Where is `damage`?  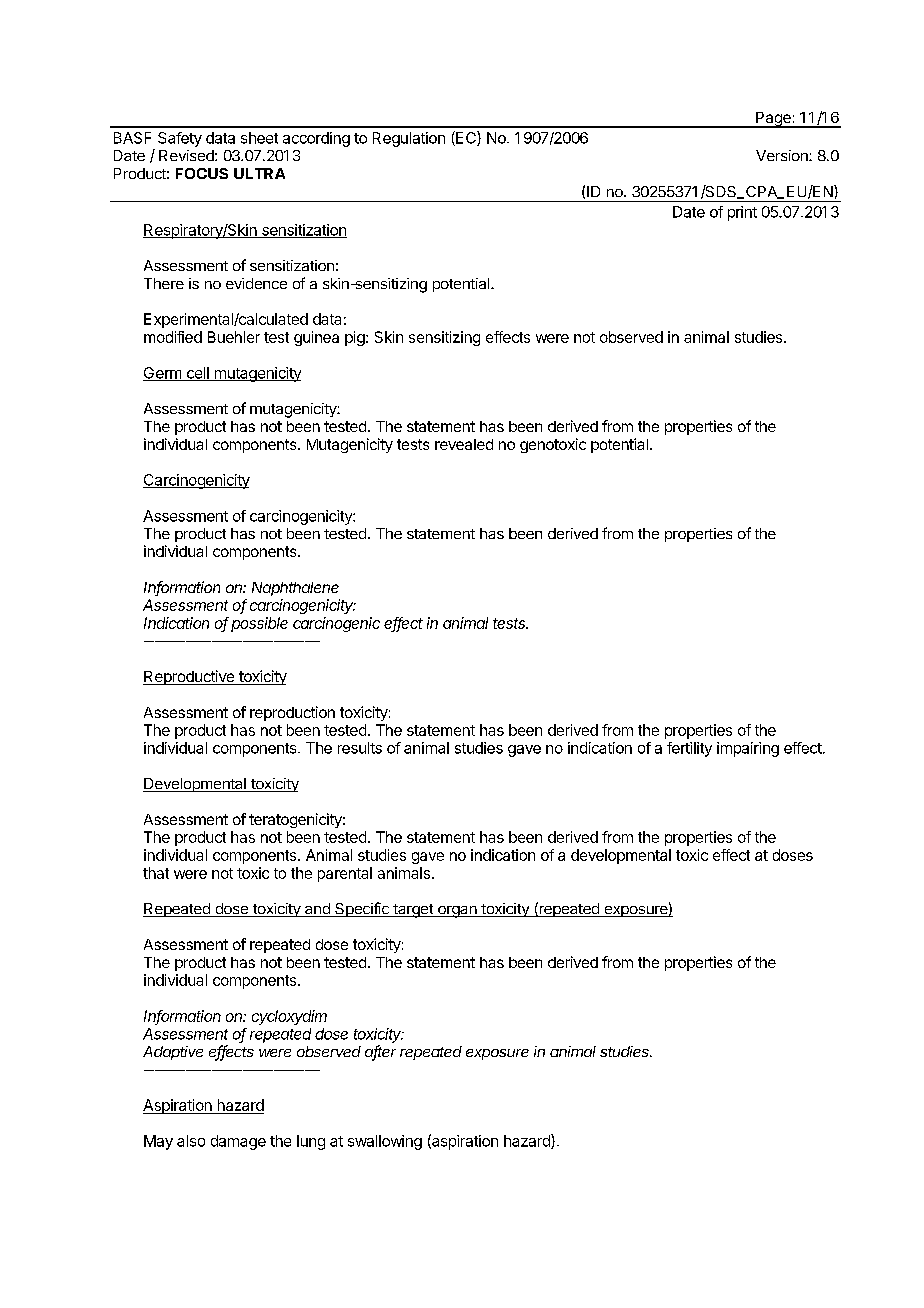 damage is located at coordinates (238, 1142).
